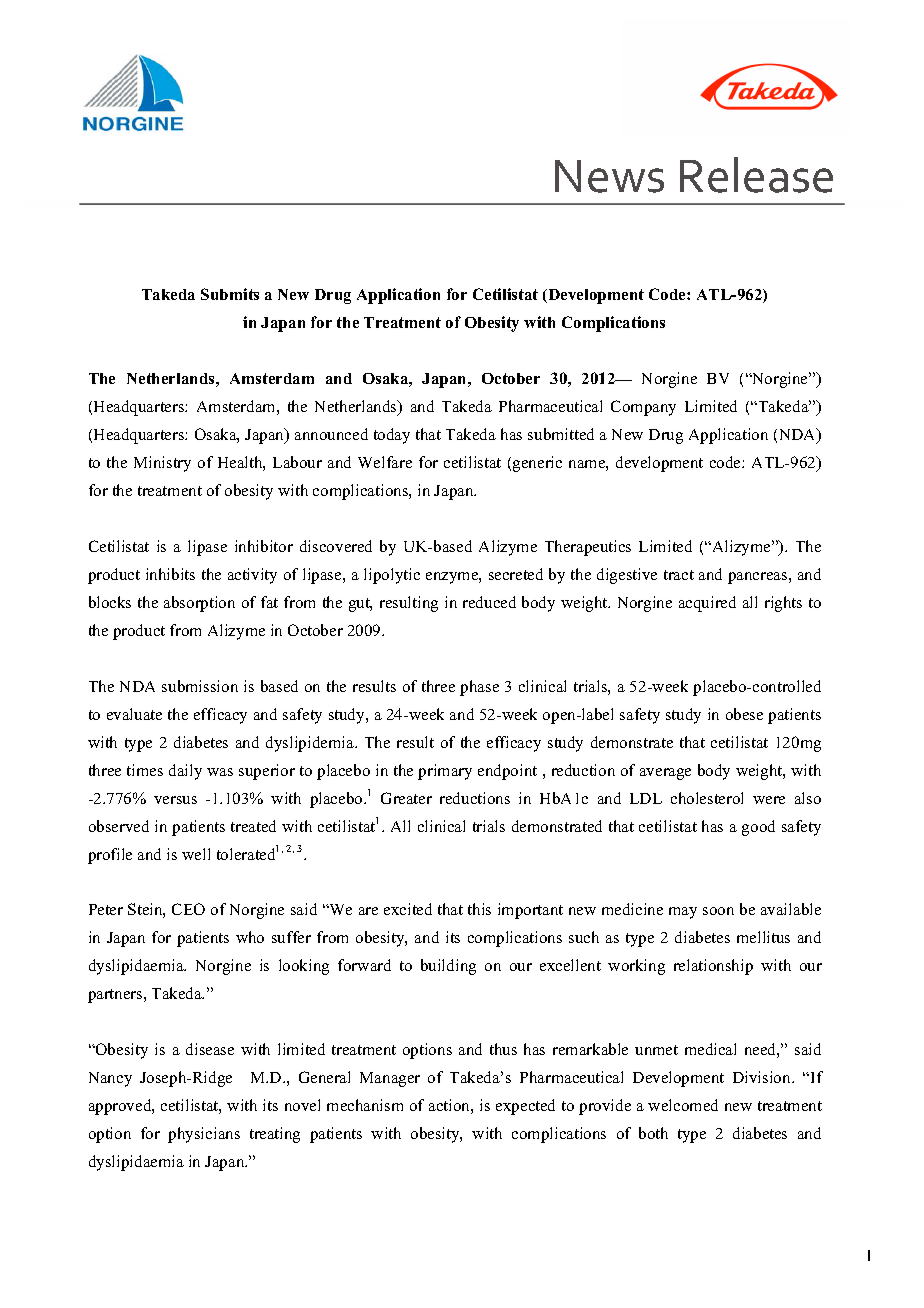  I want to click on phase, so click(479, 688).
